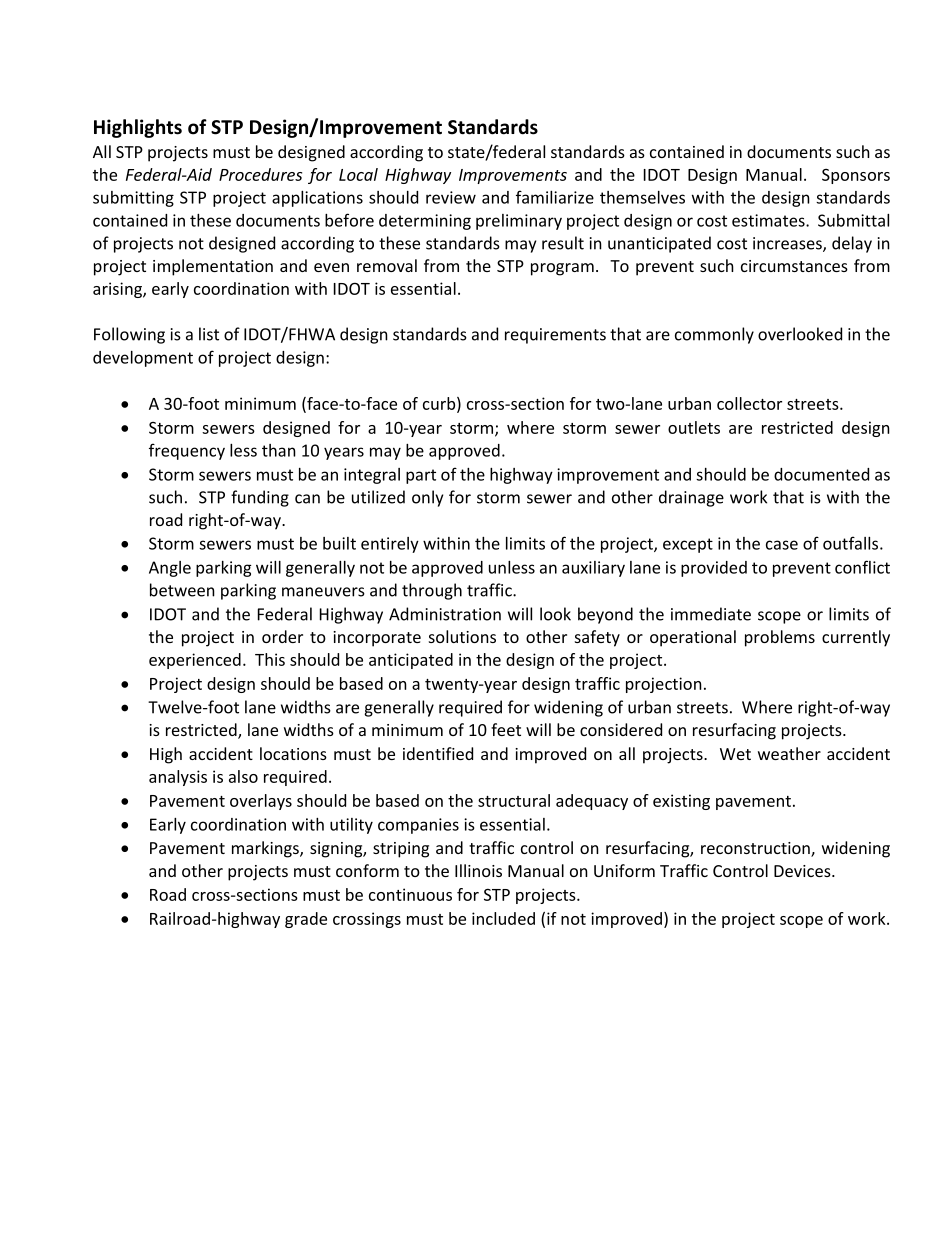 This screenshot has height=1233, width=952. I want to click on development, so click(143, 359).
